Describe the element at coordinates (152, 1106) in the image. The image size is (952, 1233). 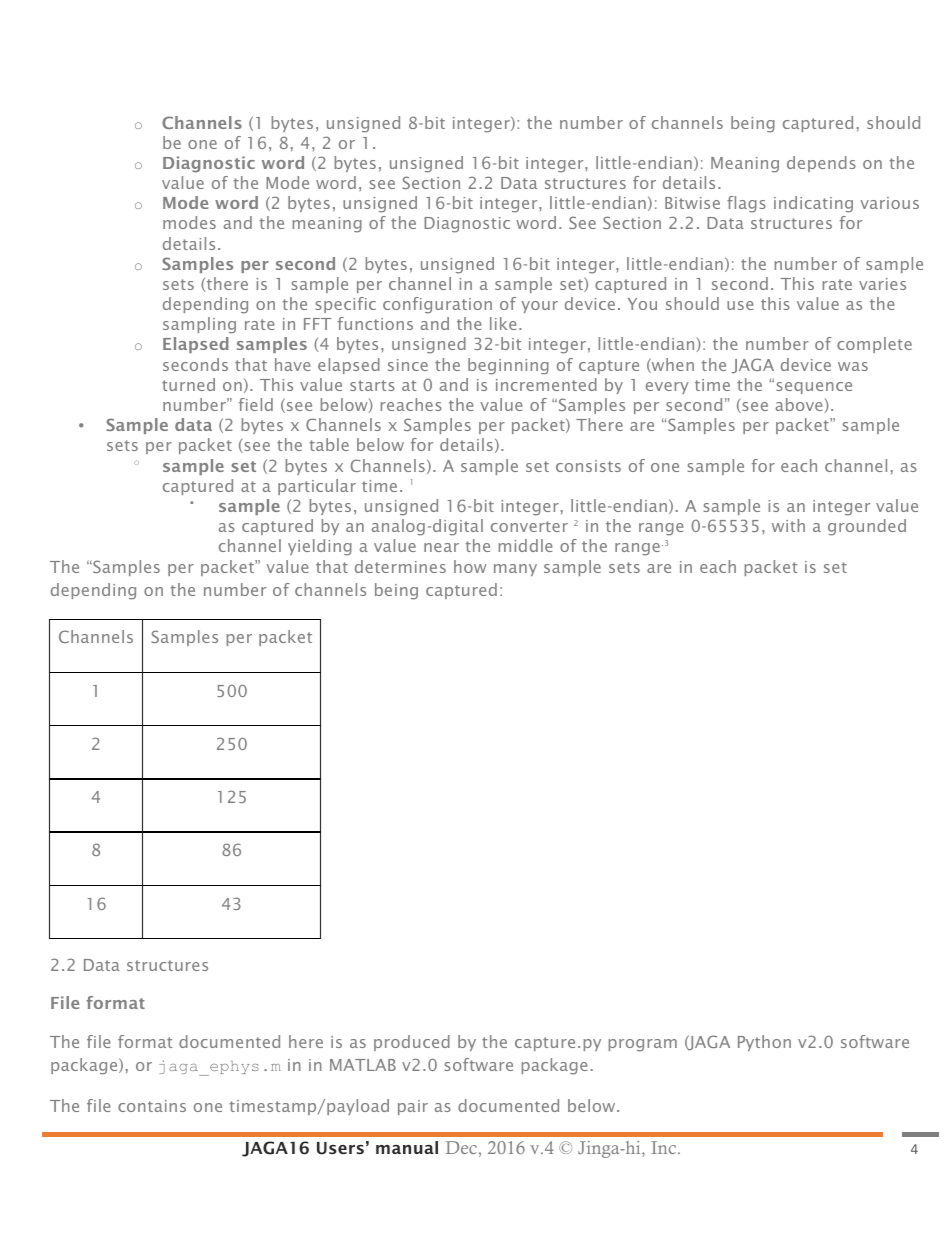
I see `contains` at that location.
